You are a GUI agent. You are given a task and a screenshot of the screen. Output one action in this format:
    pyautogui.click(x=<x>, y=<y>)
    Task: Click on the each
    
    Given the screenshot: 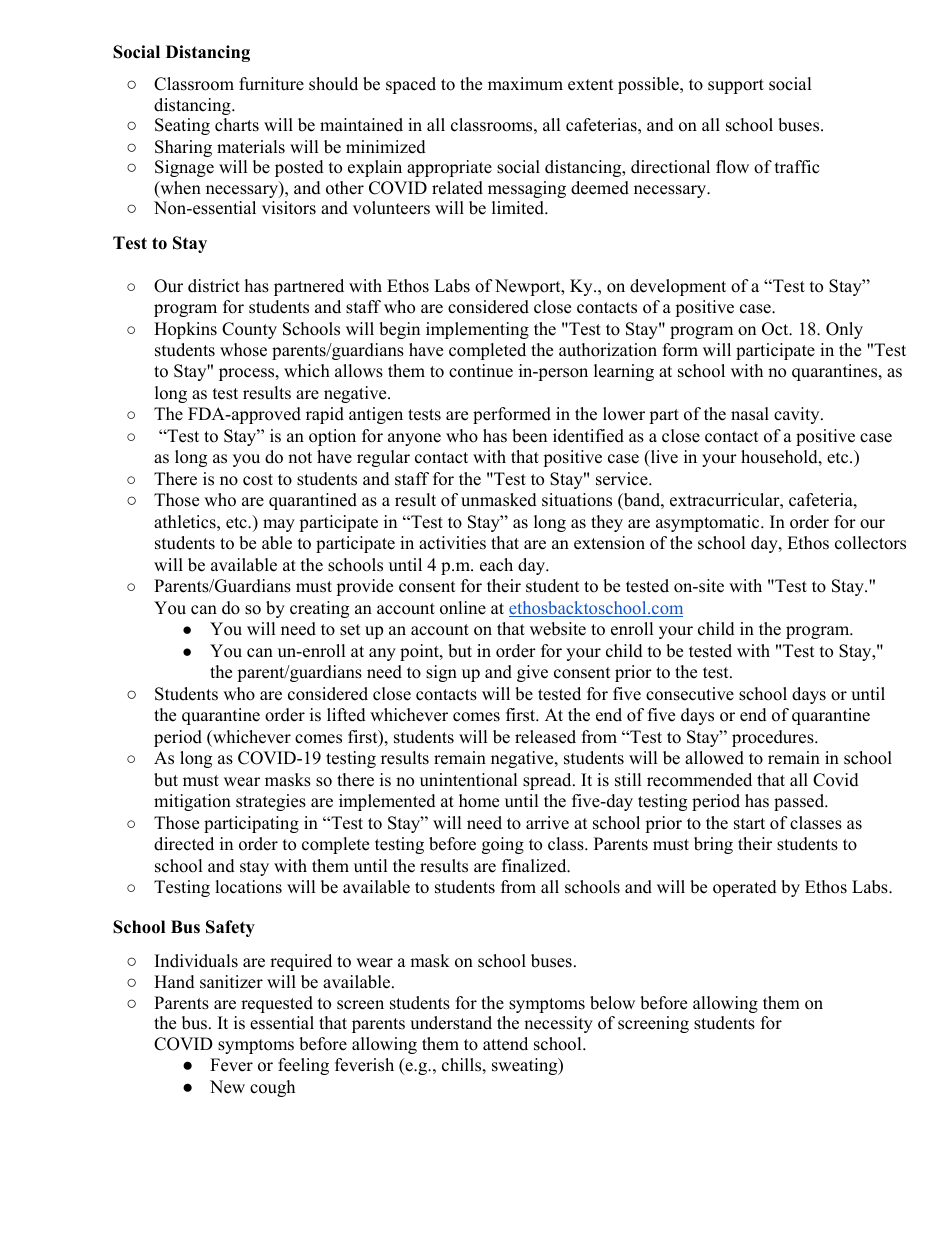 What is the action you would take?
    pyautogui.click(x=496, y=565)
